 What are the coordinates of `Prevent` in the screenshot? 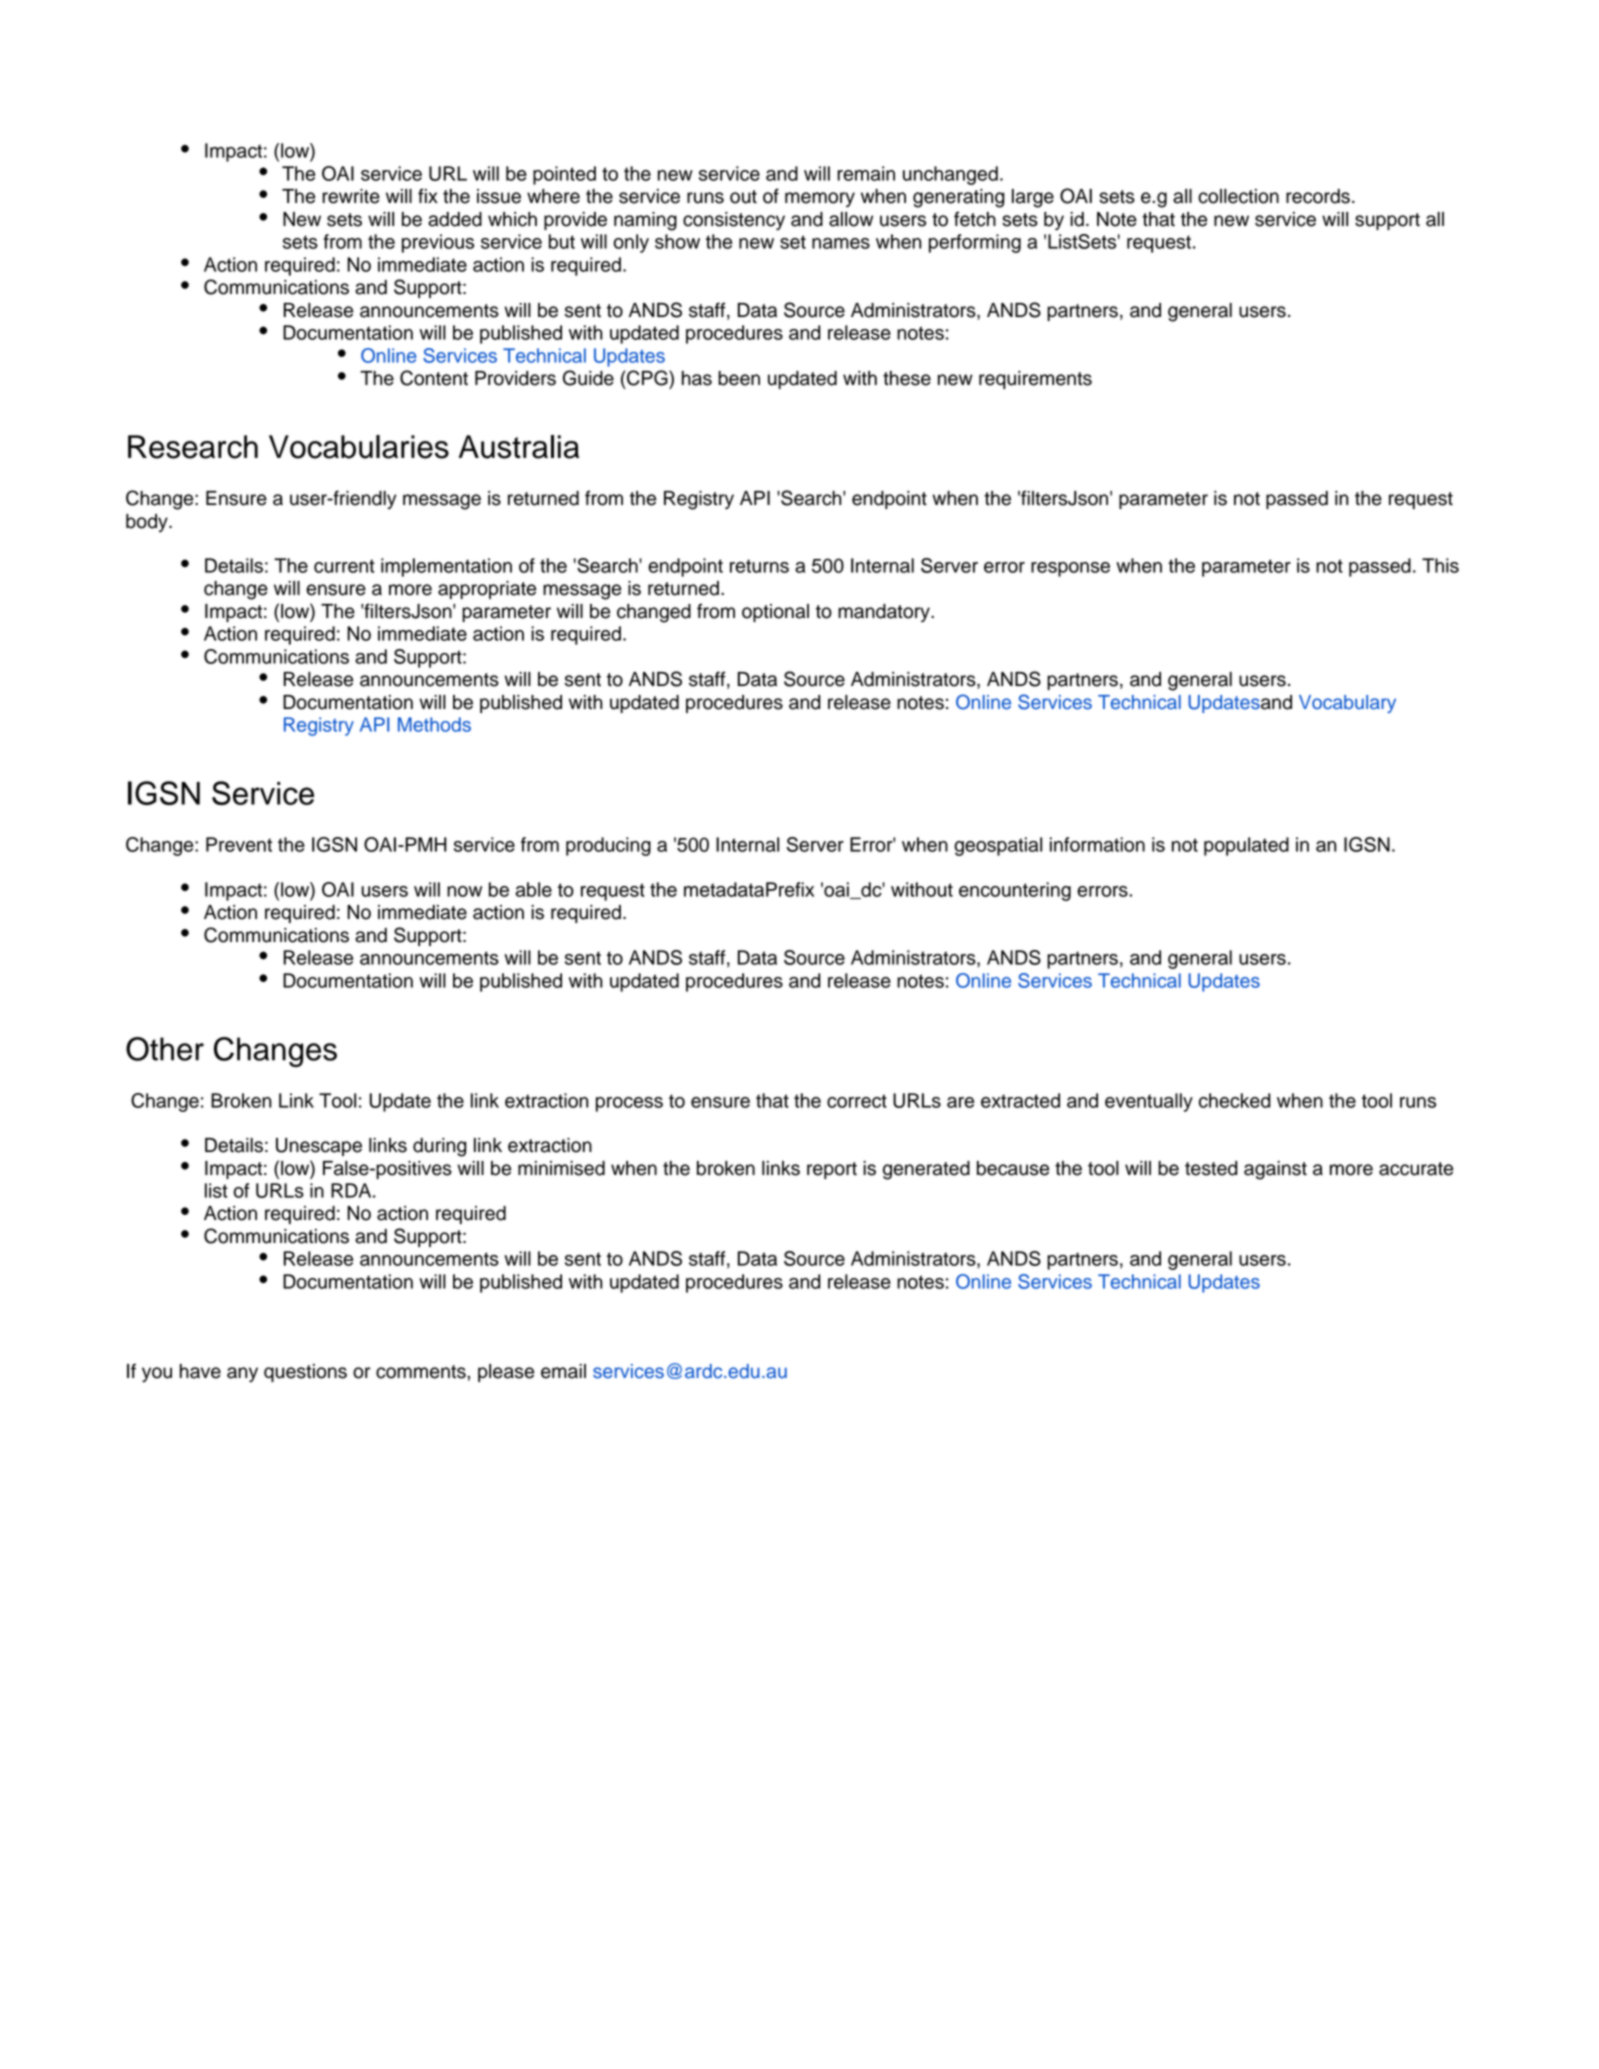 It's located at (239, 844).
